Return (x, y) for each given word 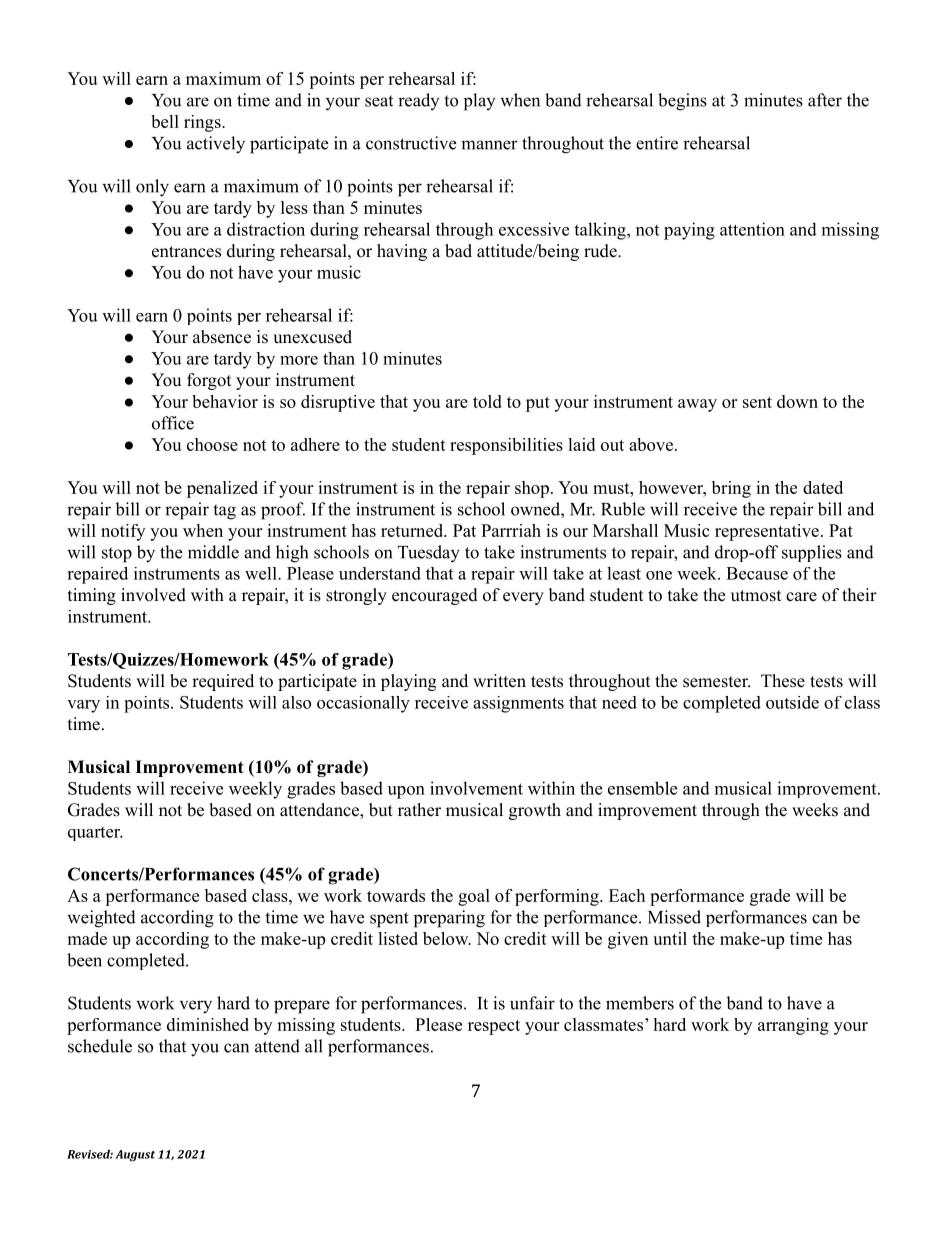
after (825, 100)
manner (489, 145)
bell (165, 121)
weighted (101, 919)
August (135, 1156)
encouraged (435, 596)
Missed (674, 917)
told (487, 401)
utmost (756, 596)
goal (474, 897)
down (797, 401)
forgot (209, 381)
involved (153, 595)
